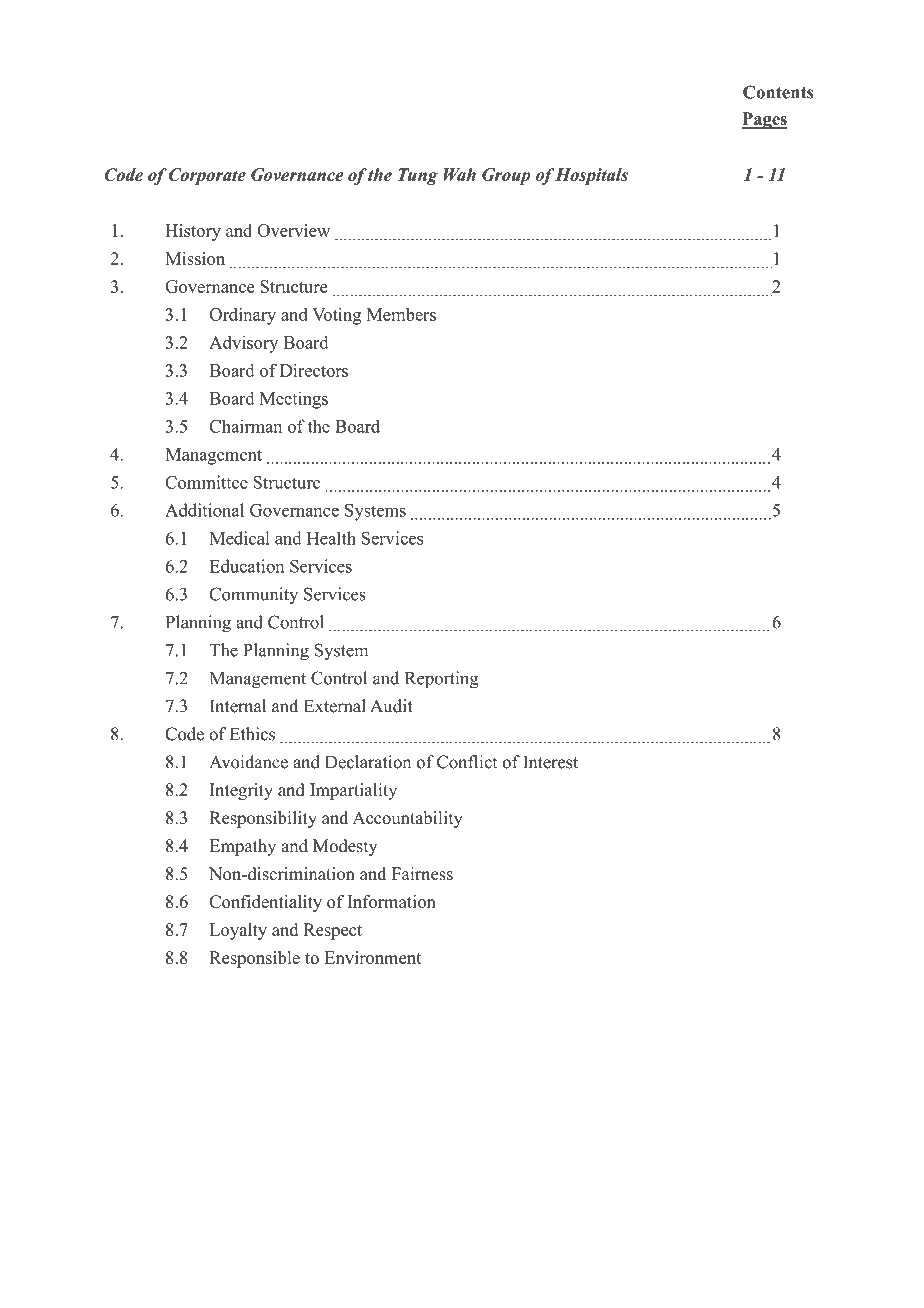  What do you see at coordinates (294, 400) in the page?
I see `Meetings` at bounding box center [294, 400].
